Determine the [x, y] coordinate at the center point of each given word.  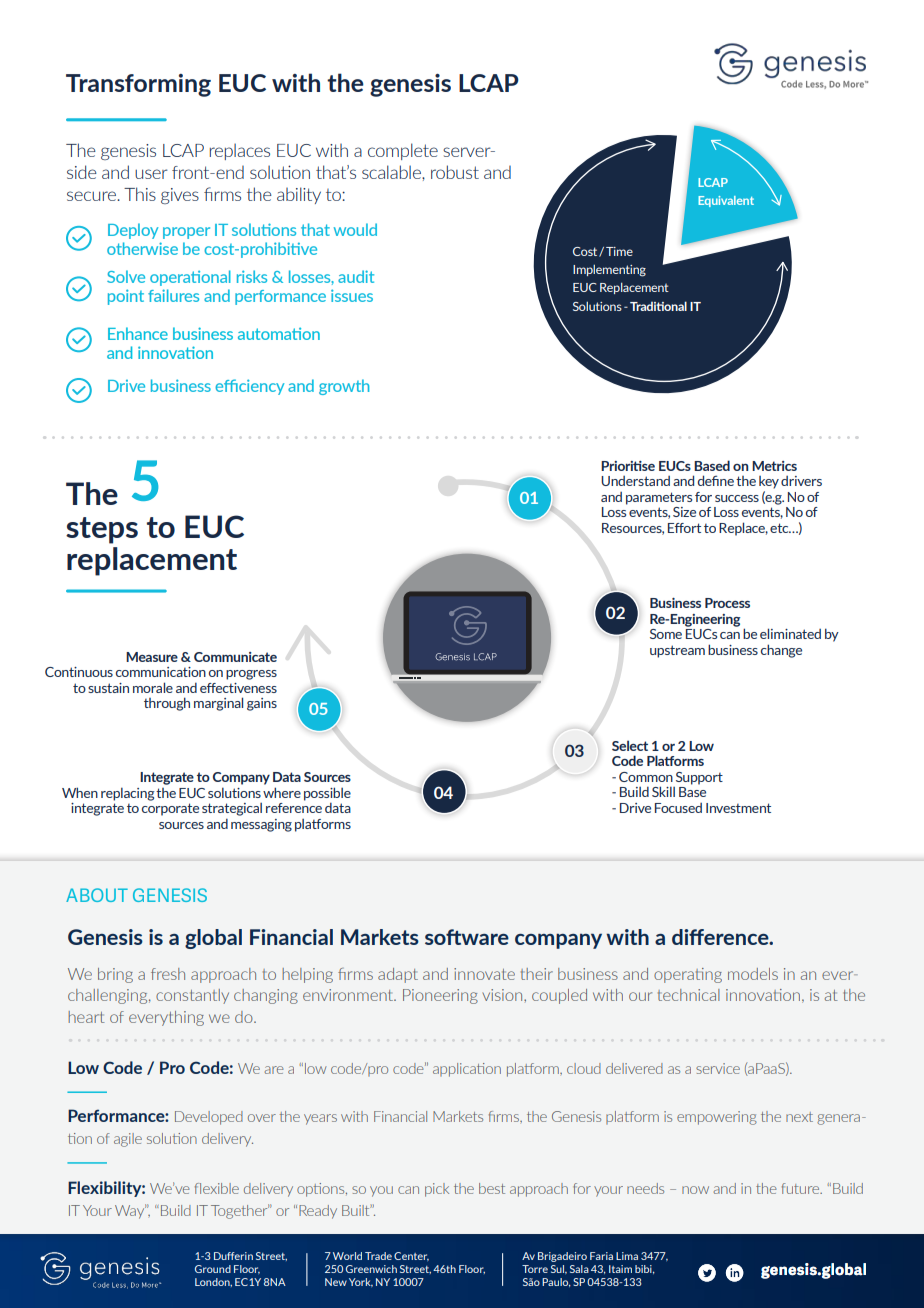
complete [403, 151]
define [716, 480]
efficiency [249, 387]
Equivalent [726, 201]
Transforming [138, 85]
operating [688, 975]
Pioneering [440, 996]
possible [327, 794]
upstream [677, 651]
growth [344, 387]
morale [153, 687]
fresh [168, 974]
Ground [213, 1269]
